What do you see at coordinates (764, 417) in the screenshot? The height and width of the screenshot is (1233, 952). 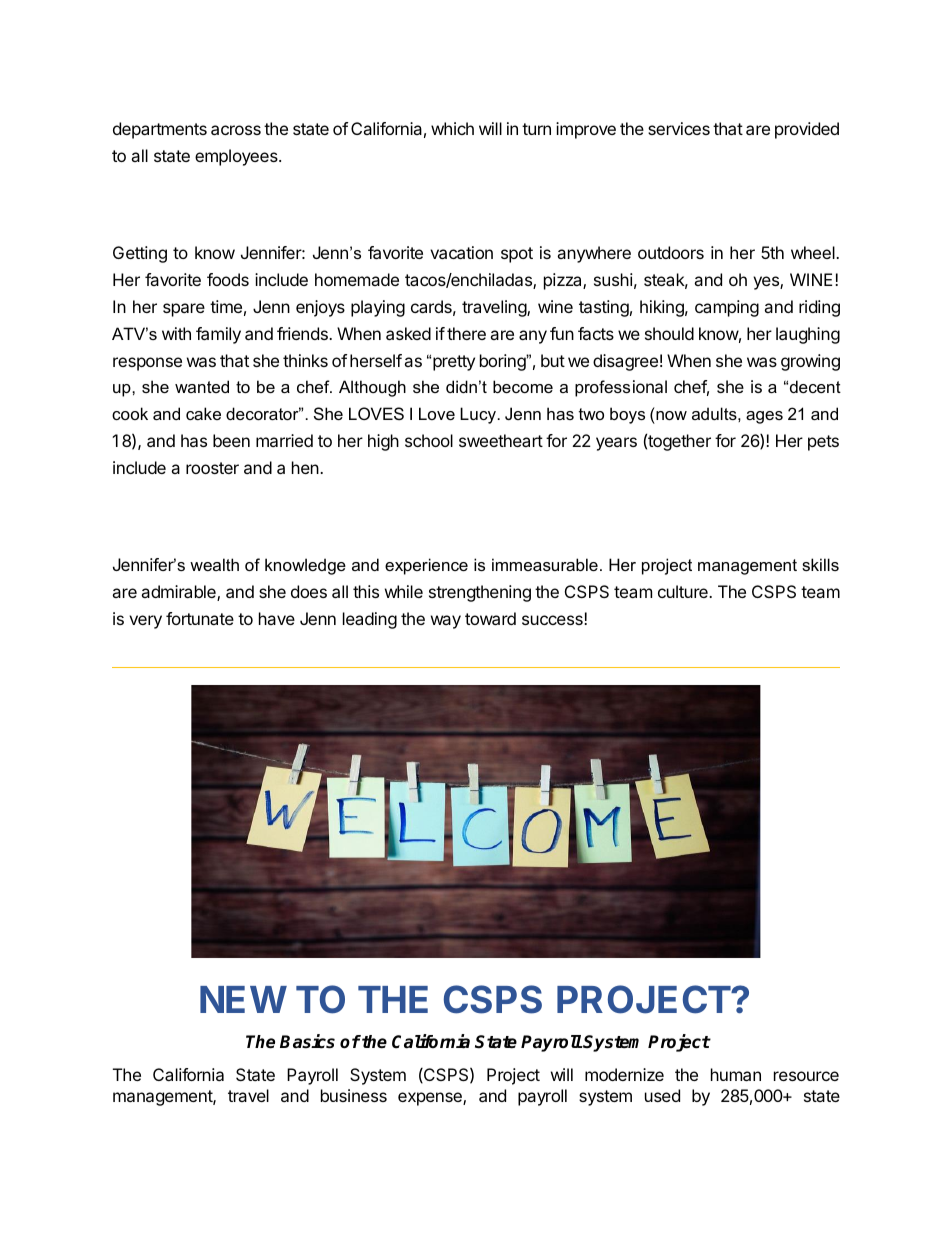 I see `ages` at bounding box center [764, 417].
